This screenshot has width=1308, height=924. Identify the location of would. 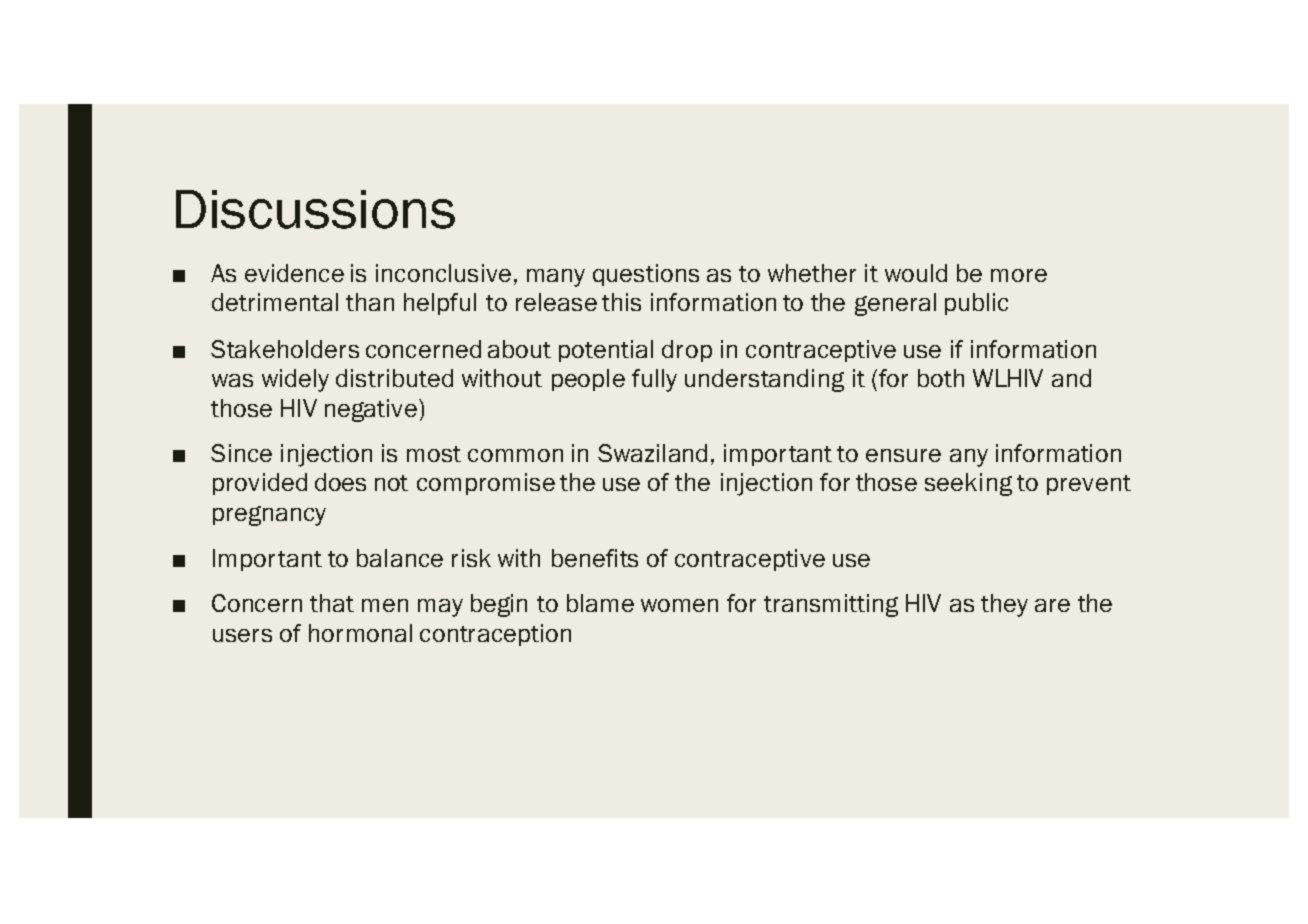
(916, 273).
